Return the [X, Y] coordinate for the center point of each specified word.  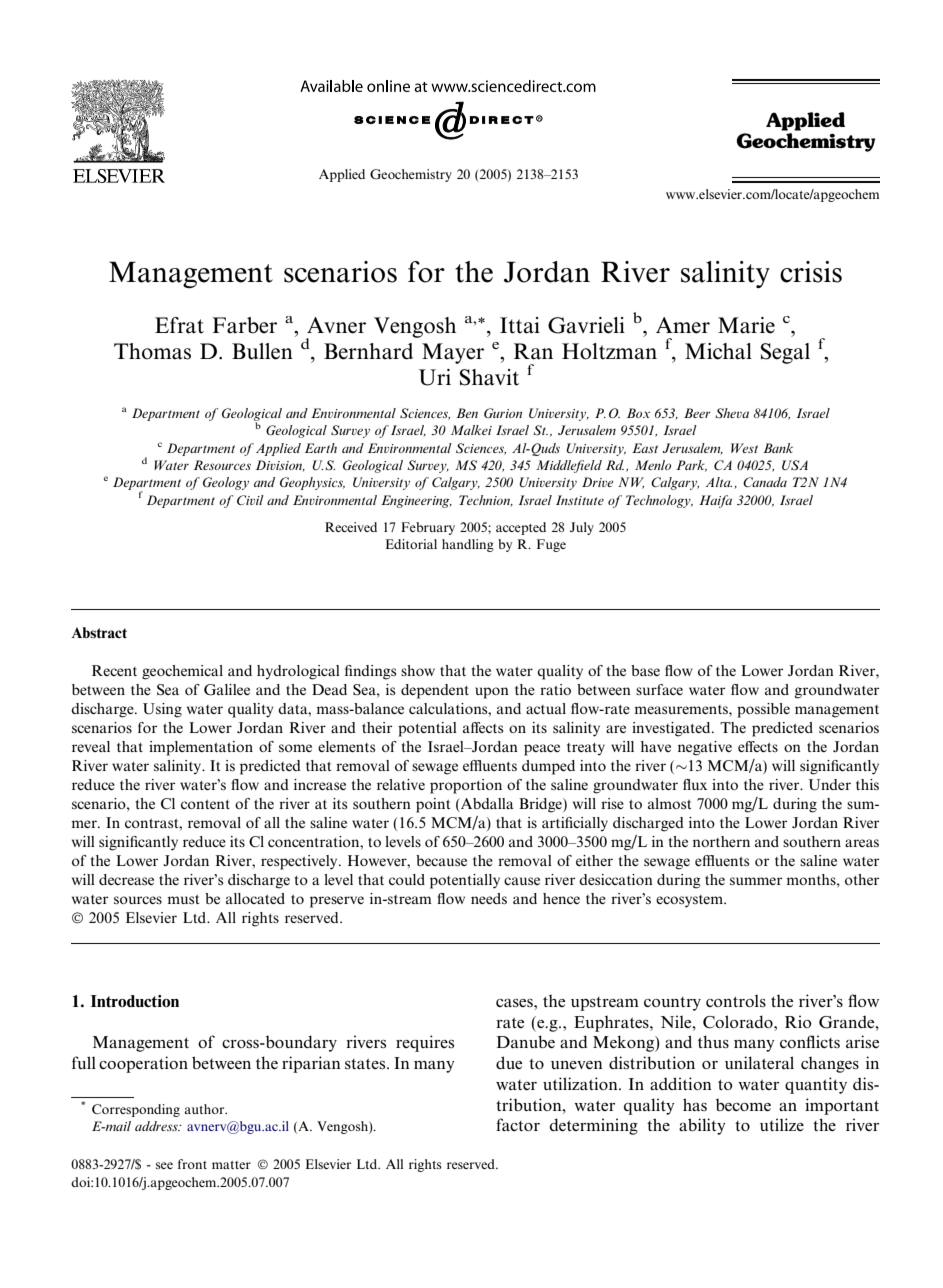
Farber [245, 325]
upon [492, 693]
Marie [746, 325]
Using [162, 710]
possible [763, 710]
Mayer [453, 353]
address [157, 1126]
